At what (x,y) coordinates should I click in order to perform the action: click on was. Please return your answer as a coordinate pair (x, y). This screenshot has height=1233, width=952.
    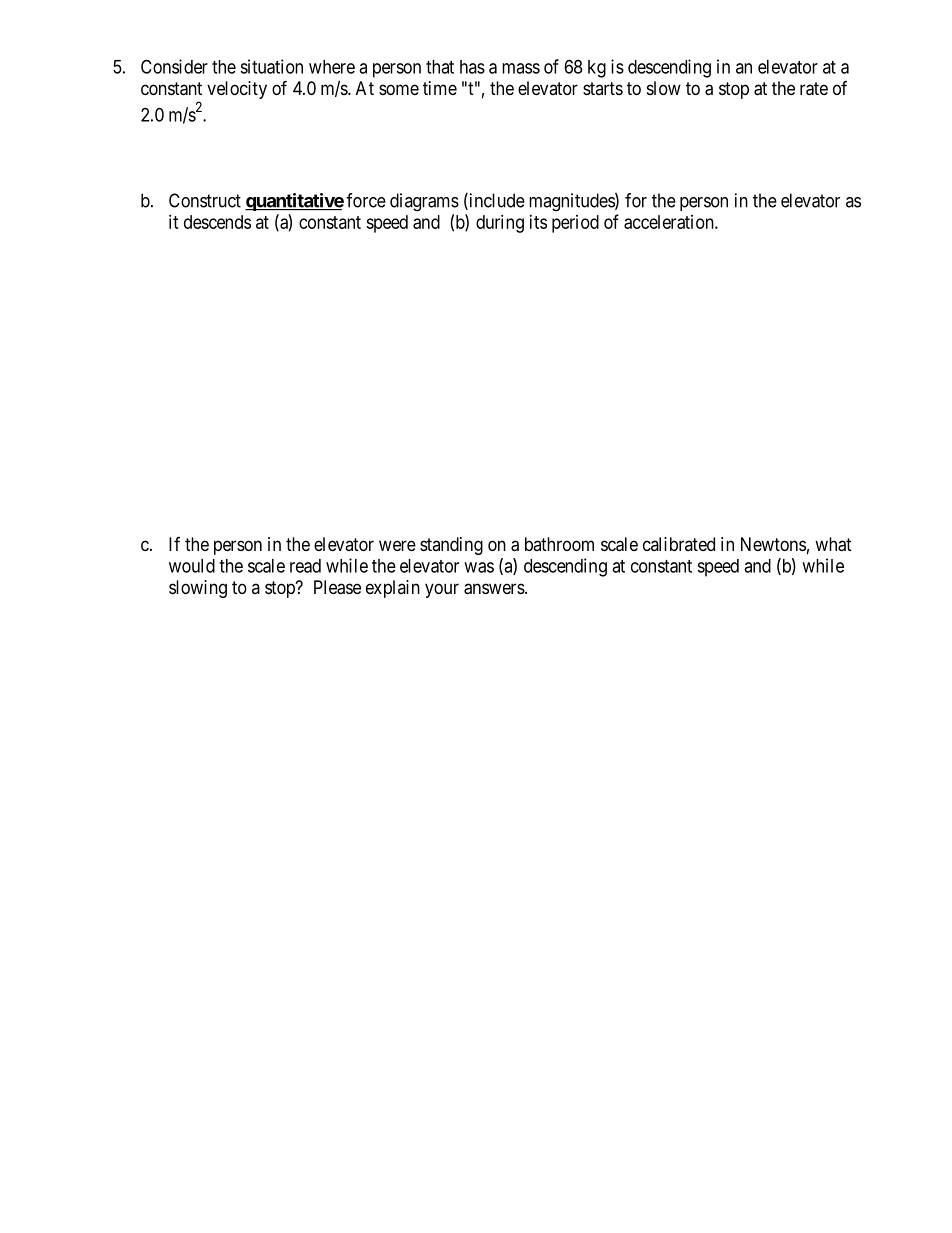
    Looking at the image, I should click on (479, 567).
